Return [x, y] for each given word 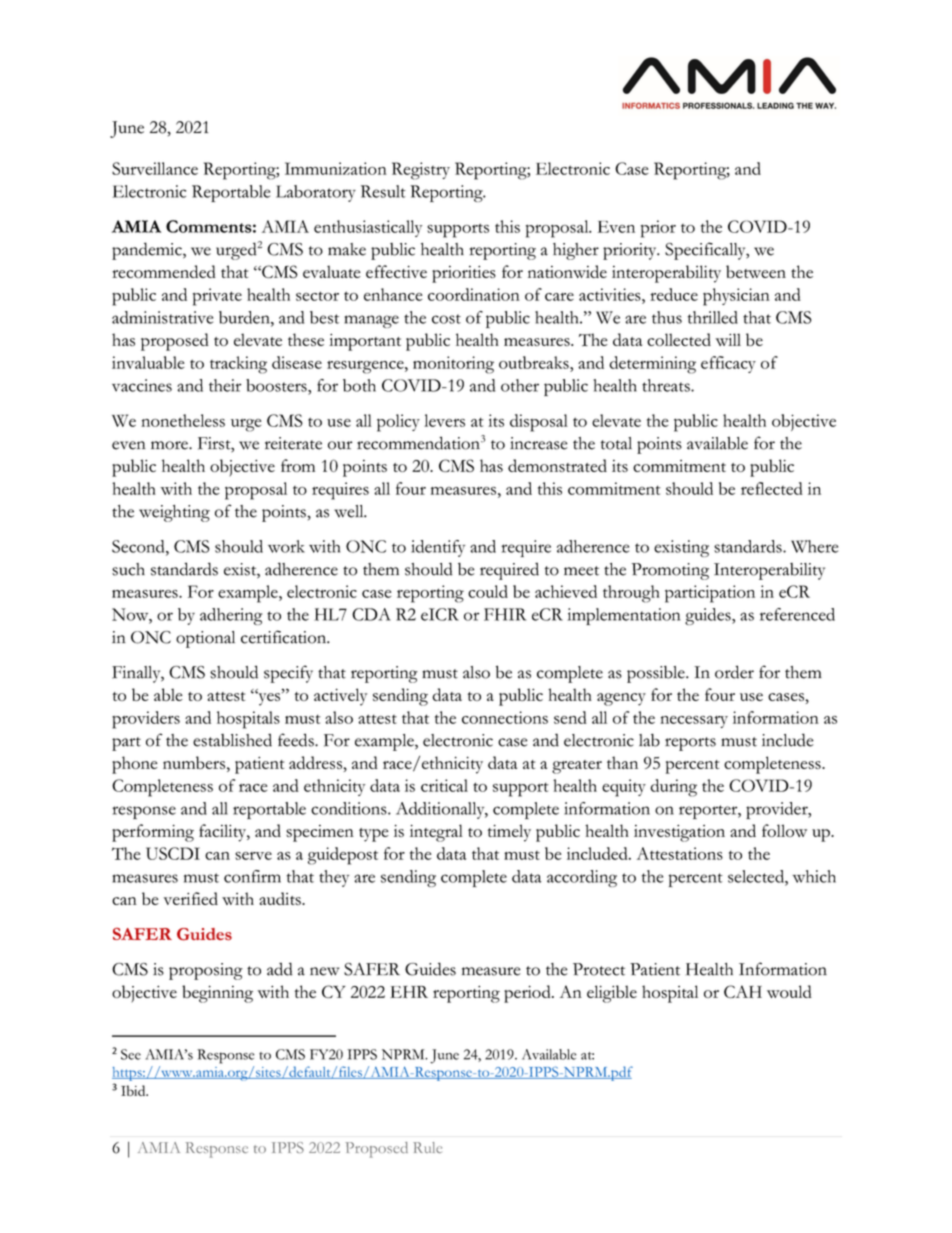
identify [438, 548]
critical [444, 785]
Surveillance [155, 168]
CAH [743, 991]
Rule [427, 1147]
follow [784, 830]
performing [153, 833]
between [756, 271]
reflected [772, 488]
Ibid [134, 1090]
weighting [174, 513]
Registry [421, 171]
